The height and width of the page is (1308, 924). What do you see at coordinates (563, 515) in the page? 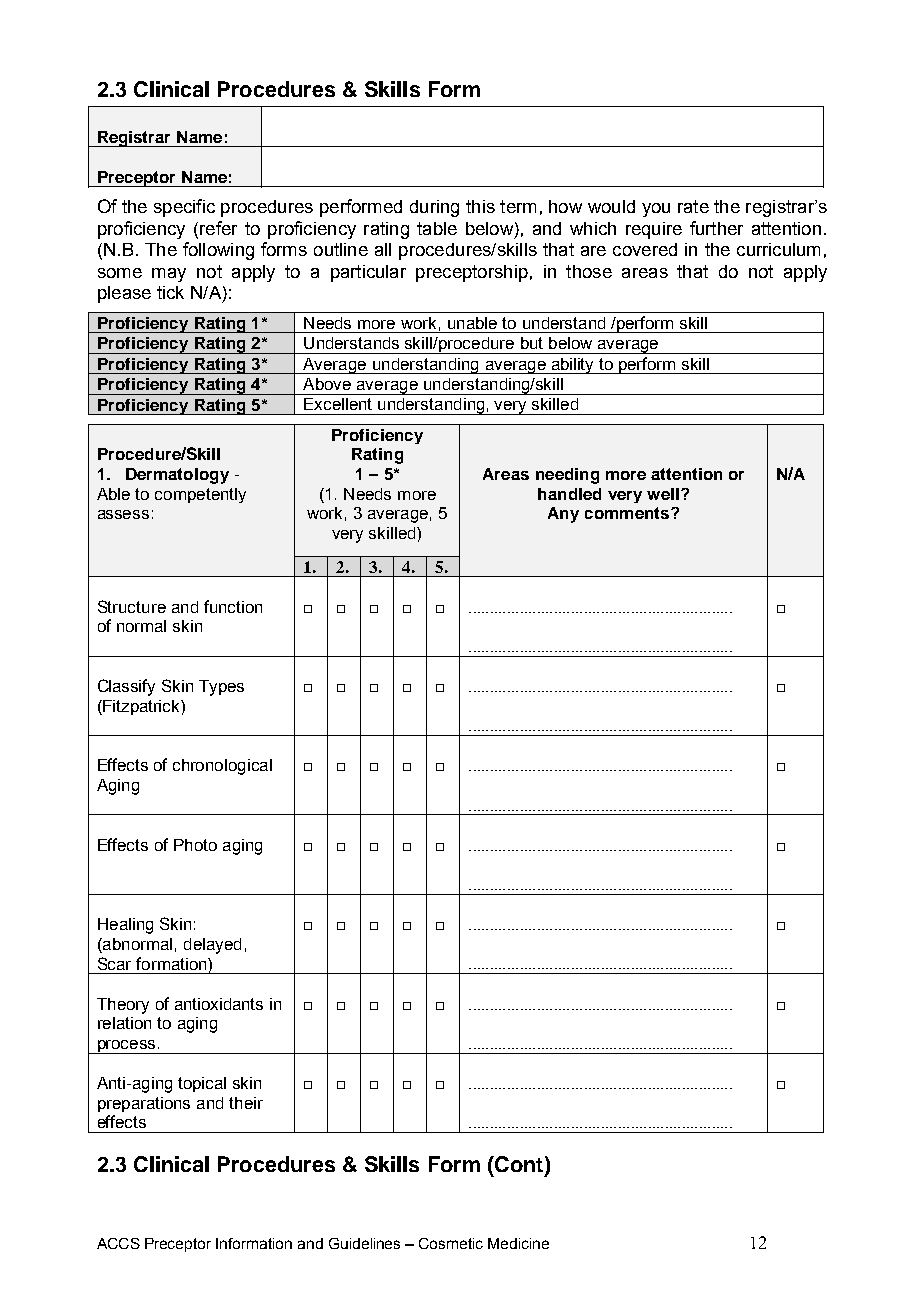
I see `Any` at bounding box center [563, 515].
